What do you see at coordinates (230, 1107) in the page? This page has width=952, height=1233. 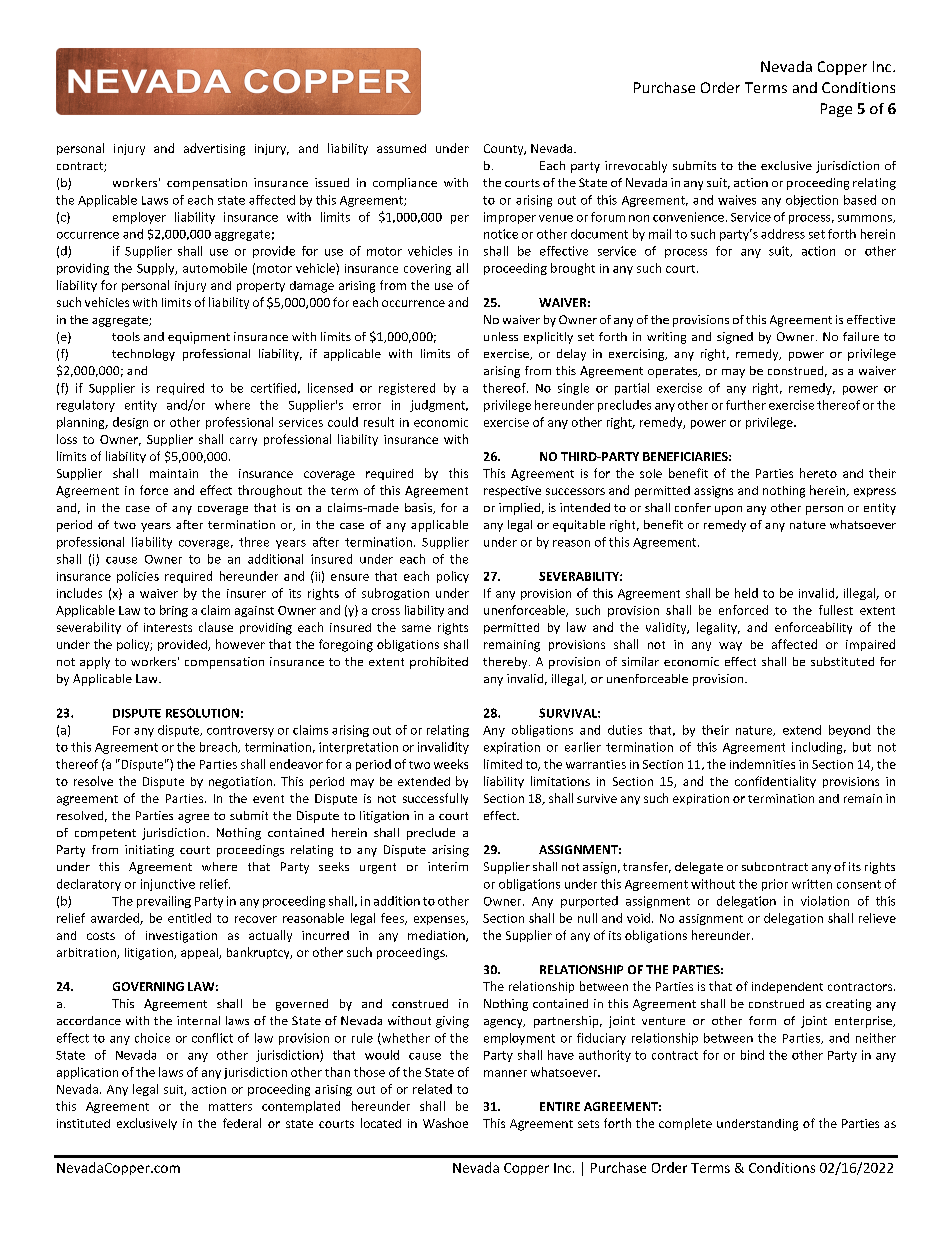 I see `matters` at bounding box center [230, 1107].
